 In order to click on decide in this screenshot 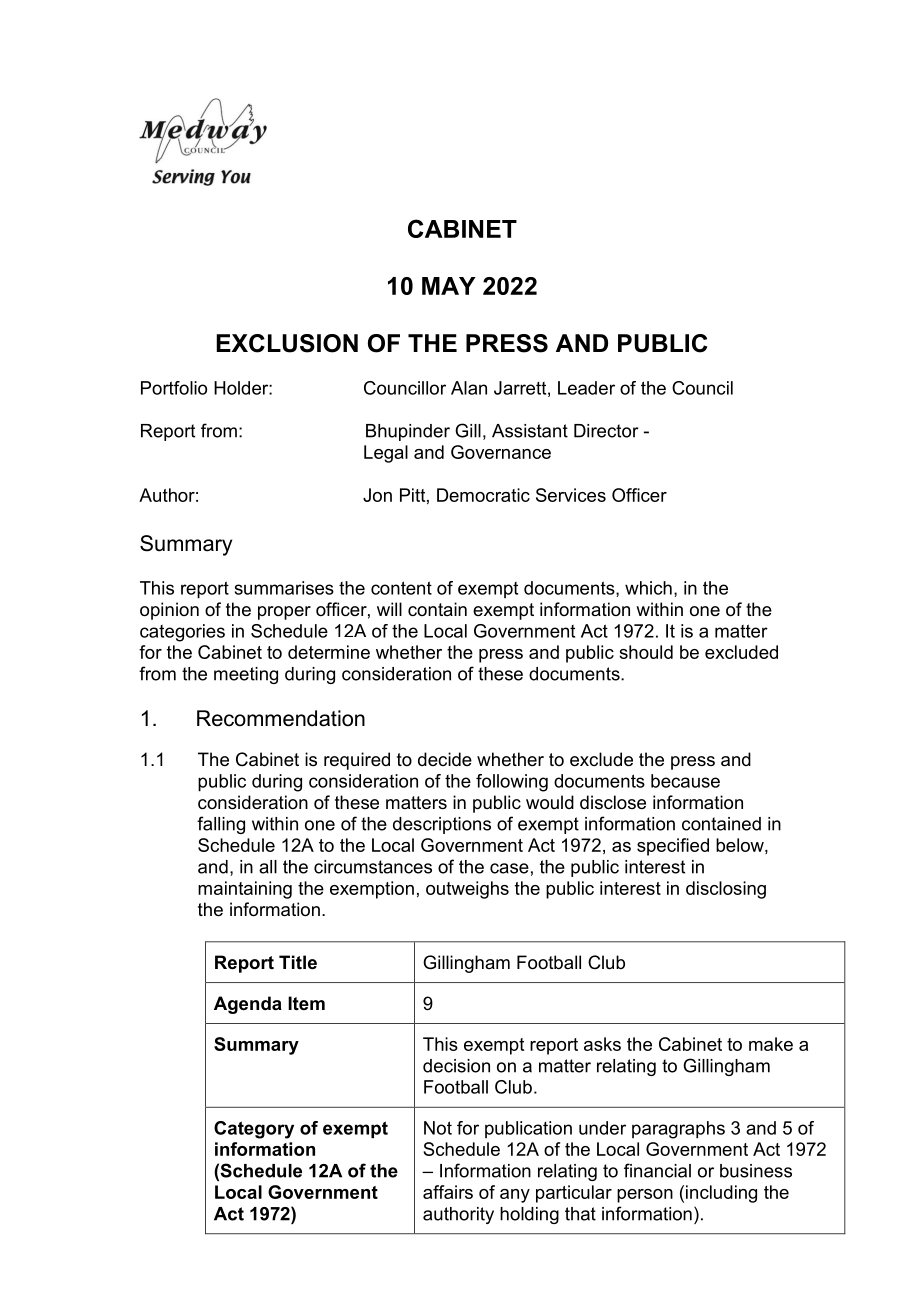, I will do `click(445, 759)`.
